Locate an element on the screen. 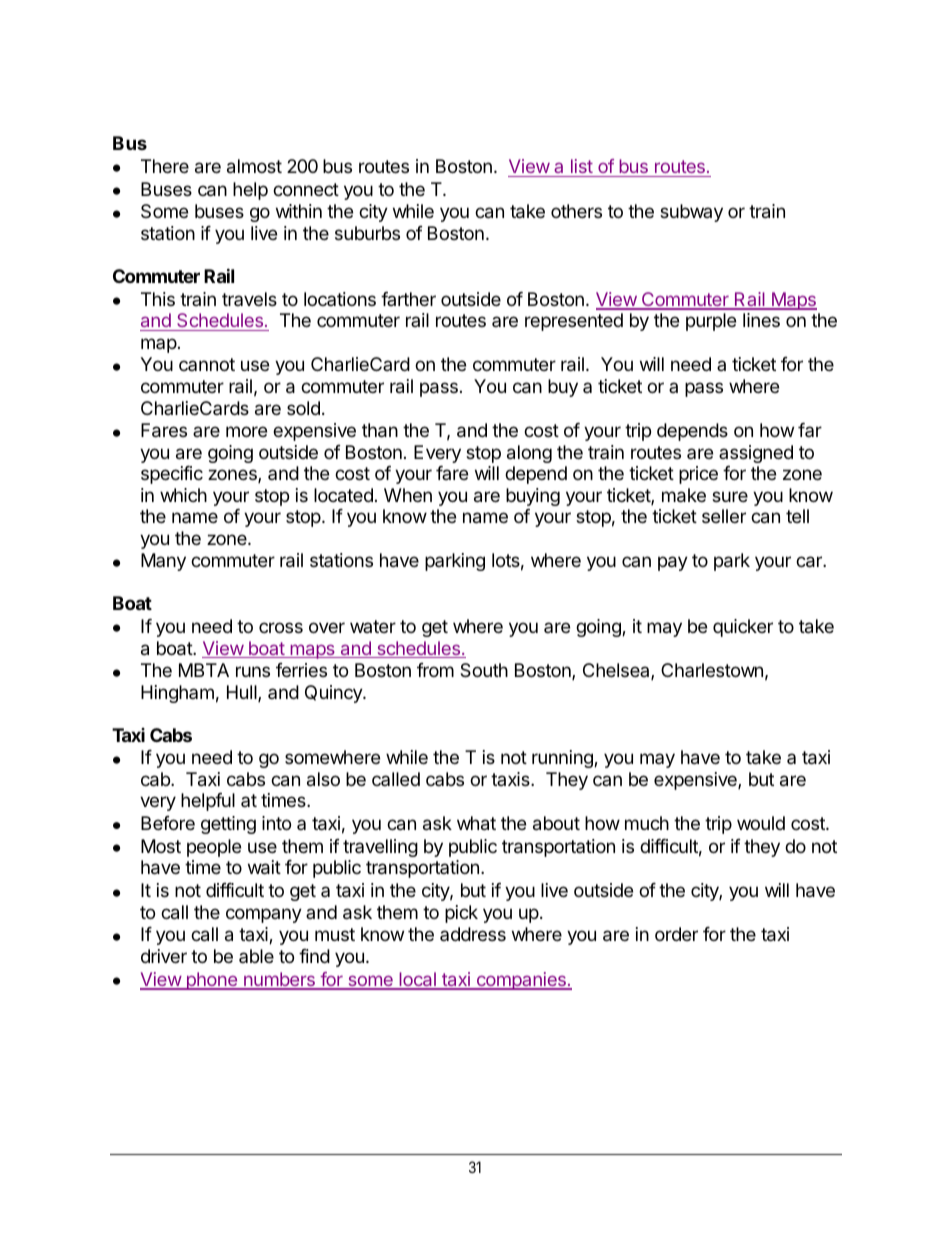 This screenshot has height=1233, width=952. cannot is located at coordinates (207, 364).
